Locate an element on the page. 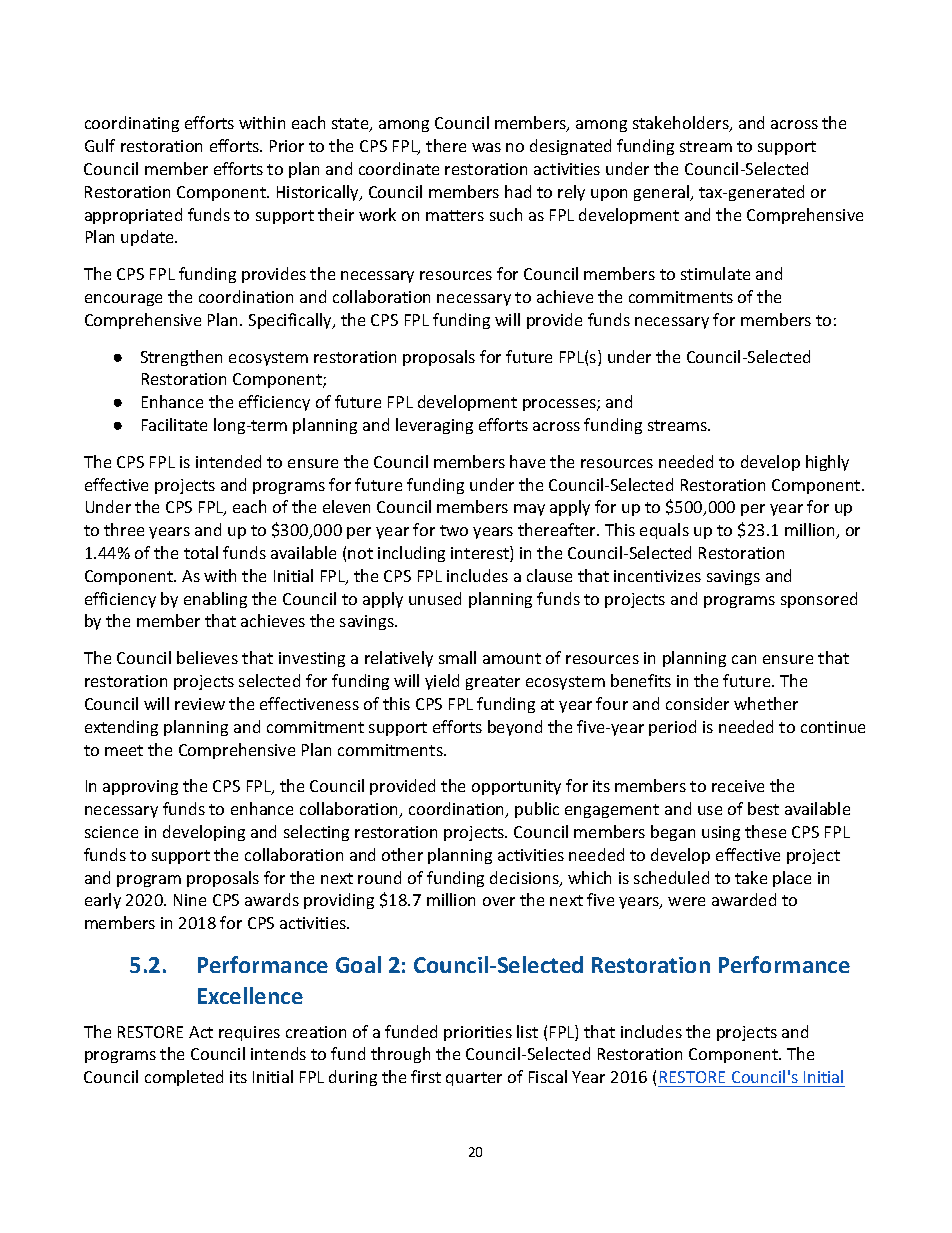 This image has width=952, height=1233. receive is located at coordinates (738, 786).
